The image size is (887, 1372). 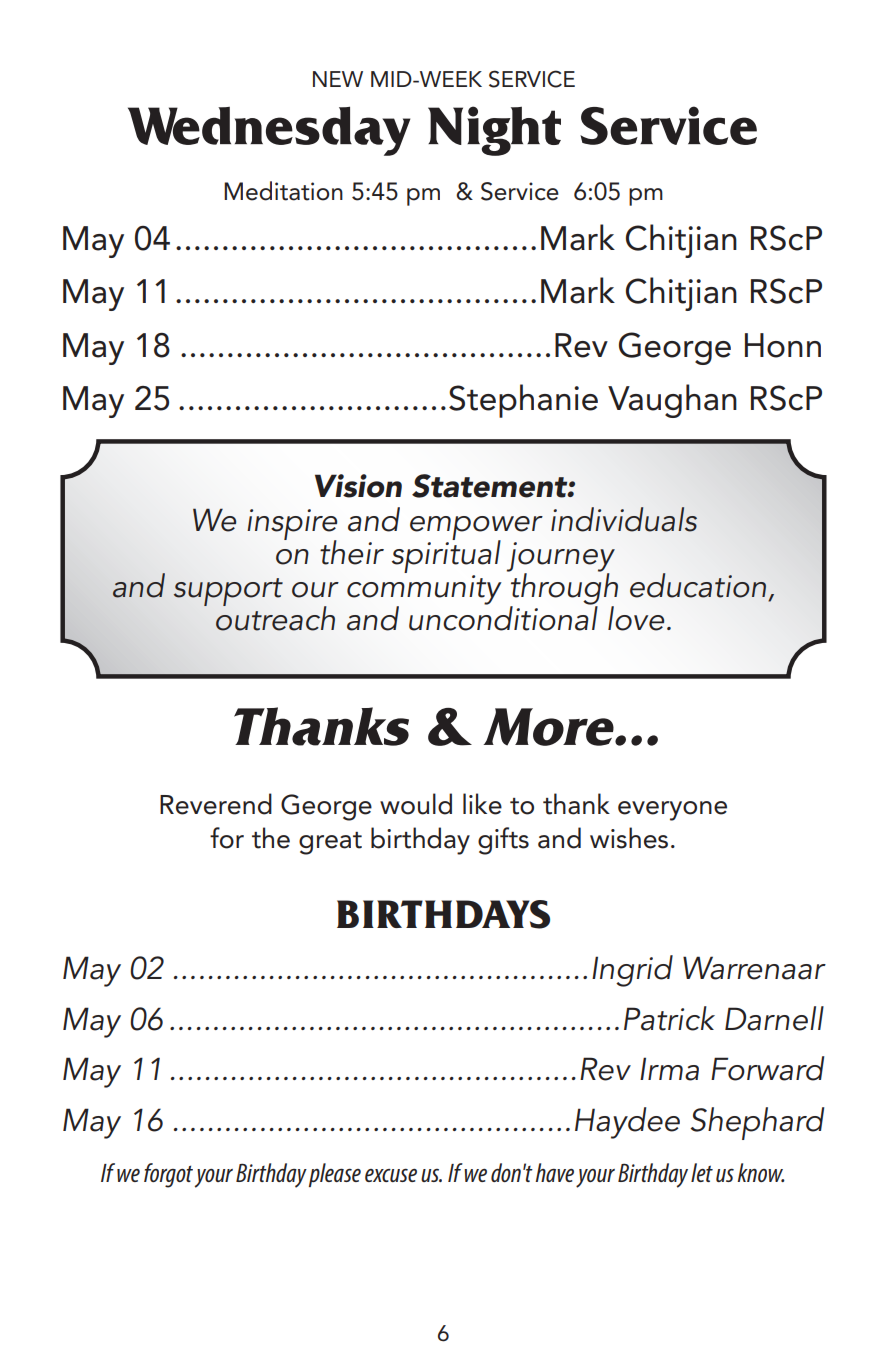 I want to click on Night, so click(x=494, y=131).
